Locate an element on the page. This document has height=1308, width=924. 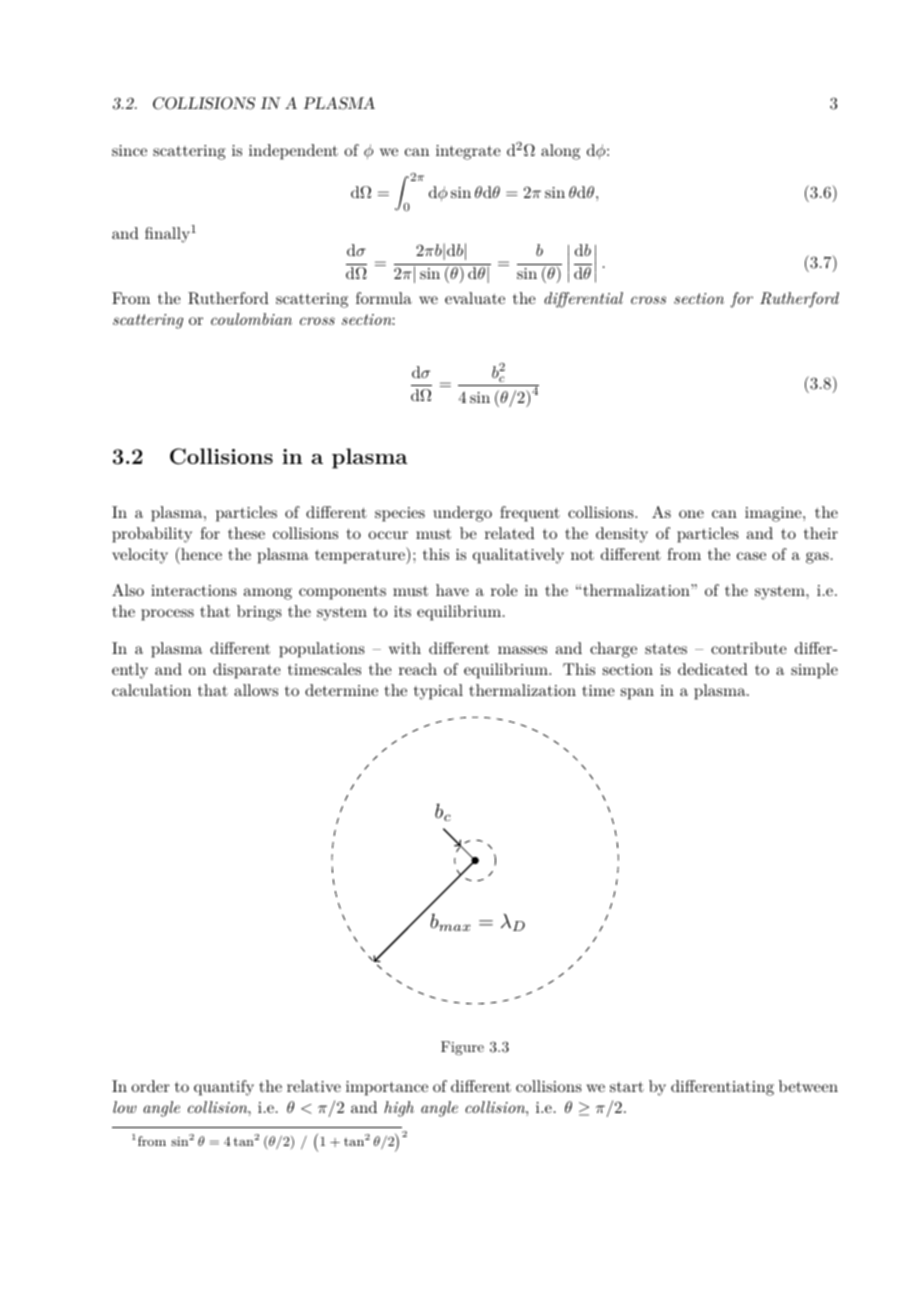
related is located at coordinates (510, 533).
